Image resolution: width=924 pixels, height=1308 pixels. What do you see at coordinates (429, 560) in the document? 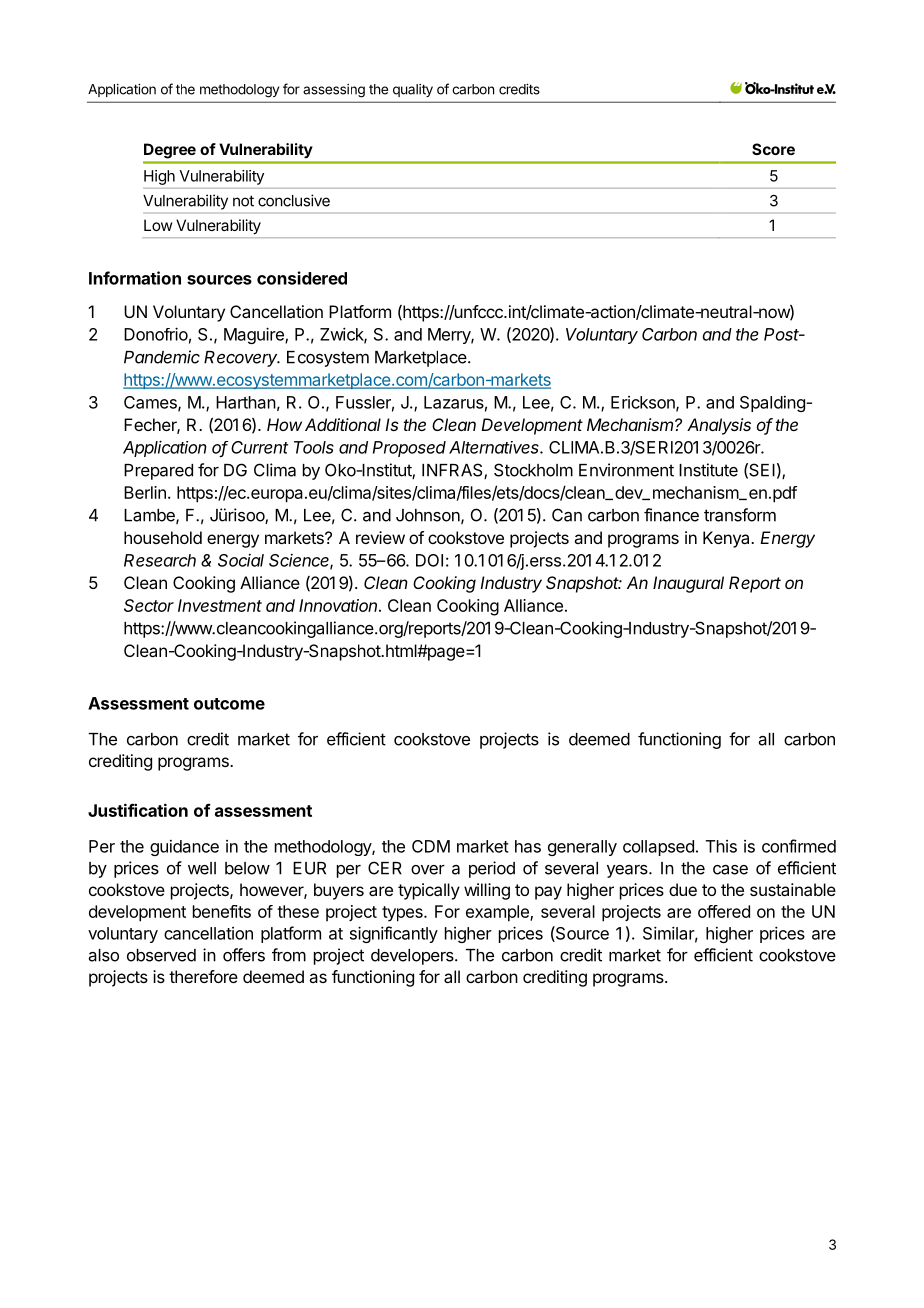
I see `DOI` at bounding box center [429, 560].
